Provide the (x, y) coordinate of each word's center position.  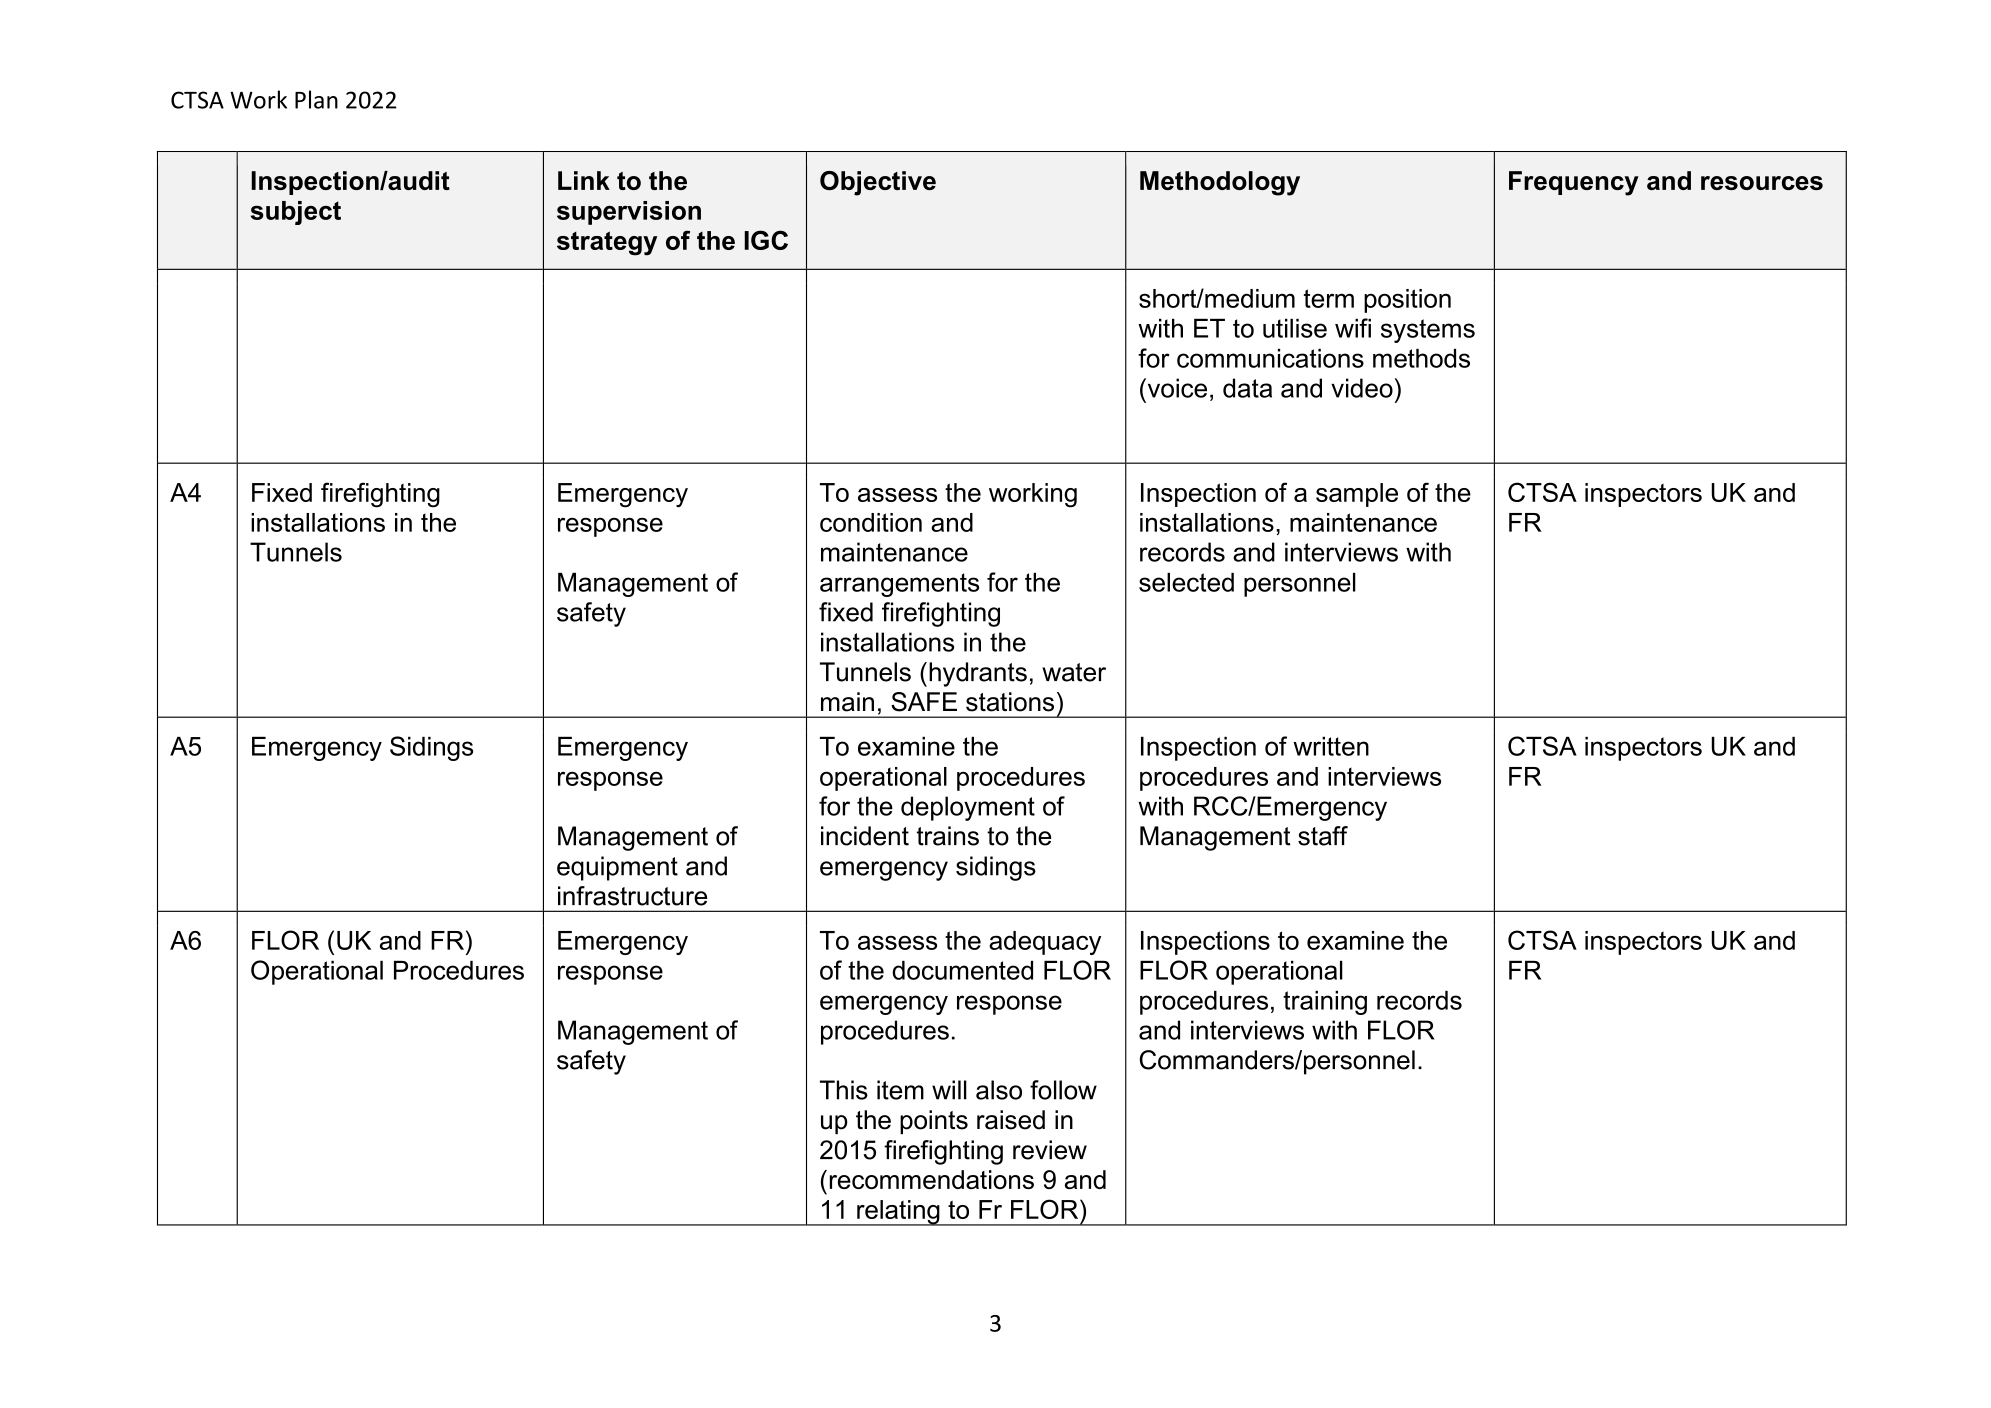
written (1331, 746)
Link (584, 180)
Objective (878, 183)
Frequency (1574, 183)
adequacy (1045, 943)
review (1050, 1150)
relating (898, 1213)
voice (1176, 388)
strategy (607, 243)
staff (1323, 836)
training (1325, 1003)
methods (1421, 358)
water (1074, 672)
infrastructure (632, 896)
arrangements (899, 585)
